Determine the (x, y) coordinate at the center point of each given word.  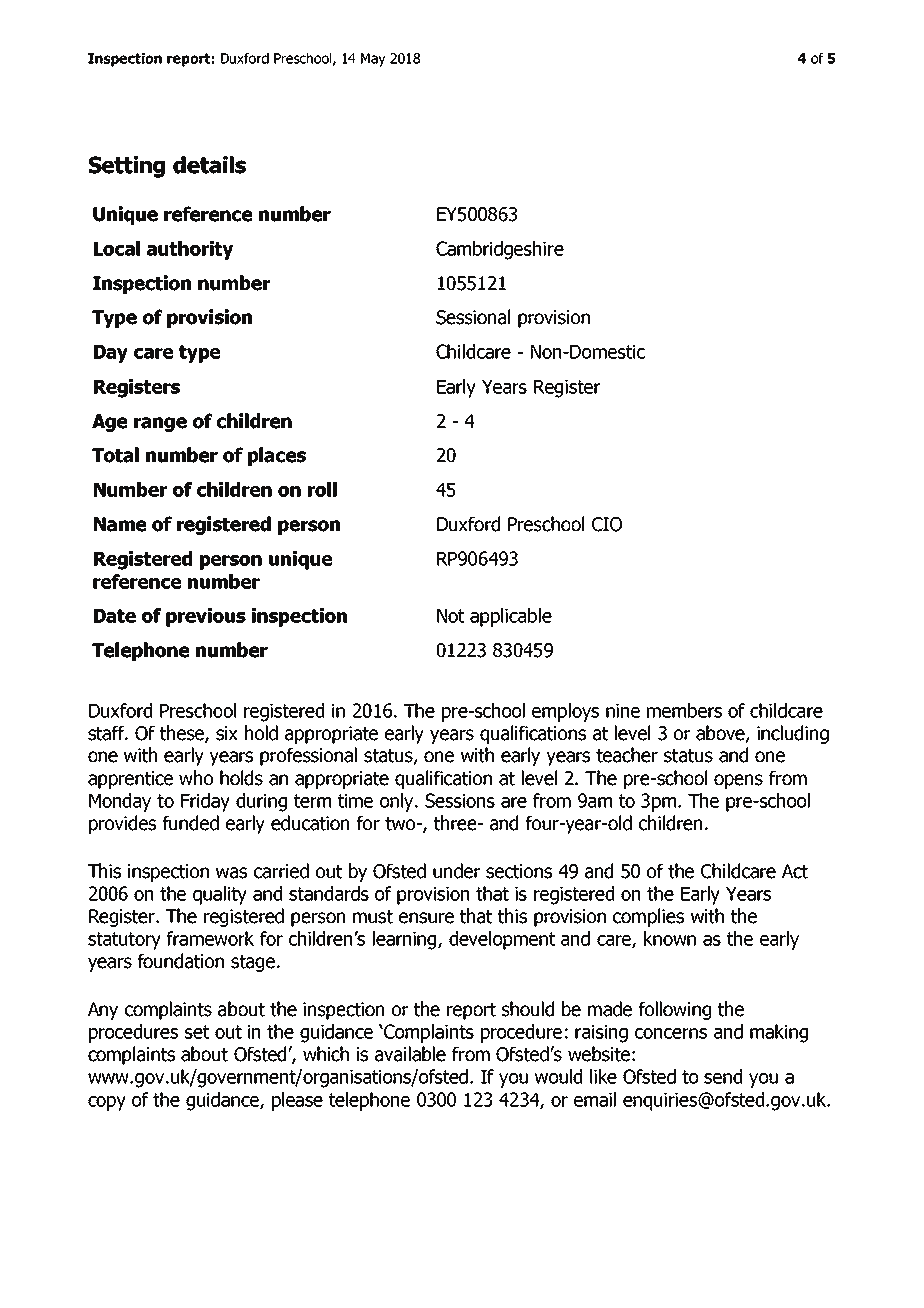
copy (107, 1103)
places (277, 456)
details (209, 165)
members (684, 710)
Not (450, 616)
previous (206, 617)
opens (738, 781)
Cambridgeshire (500, 250)
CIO (607, 524)
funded (191, 823)
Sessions (460, 800)
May (373, 60)
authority (190, 250)
